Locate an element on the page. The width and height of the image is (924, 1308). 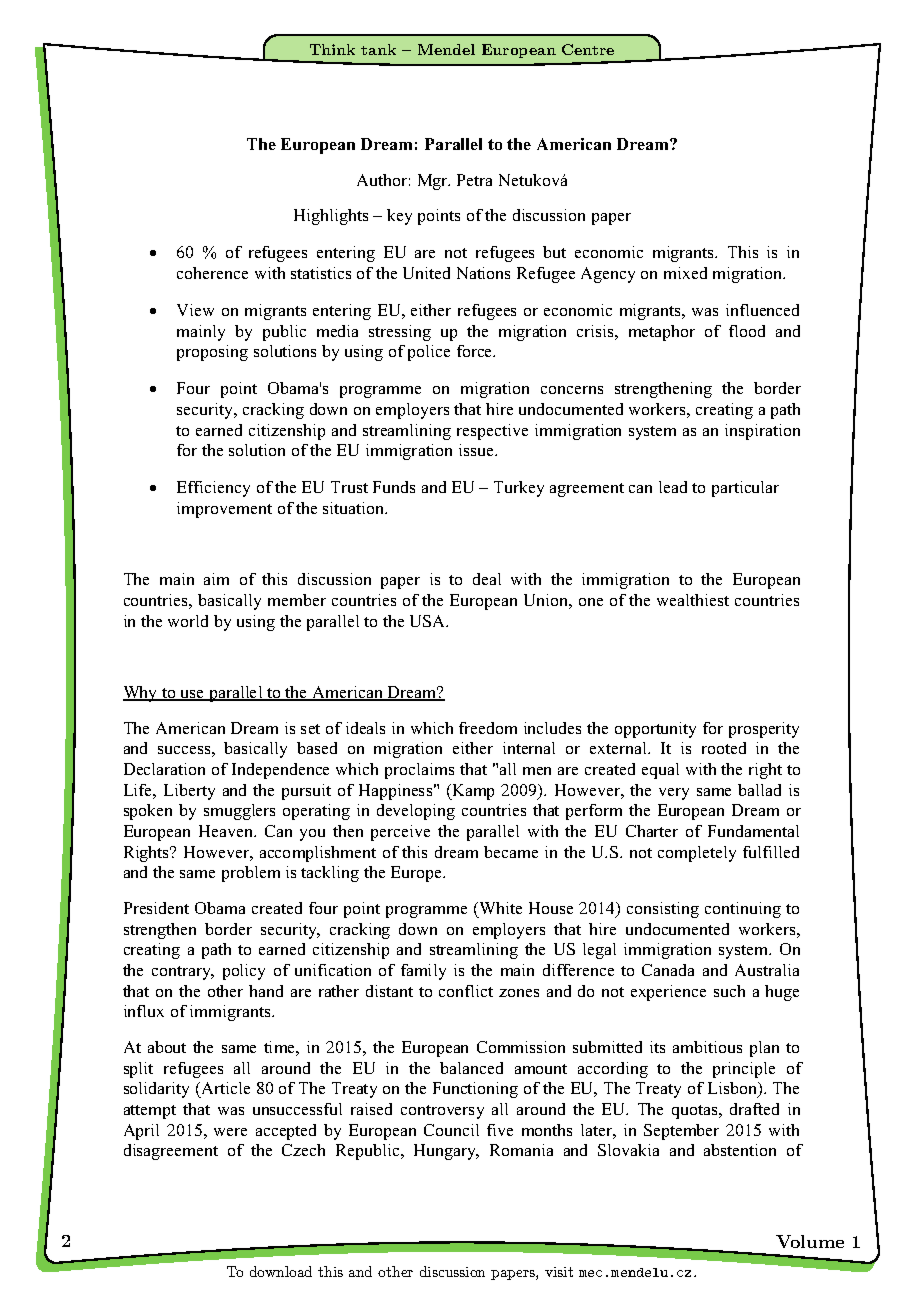
policy is located at coordinates (244, 972).
